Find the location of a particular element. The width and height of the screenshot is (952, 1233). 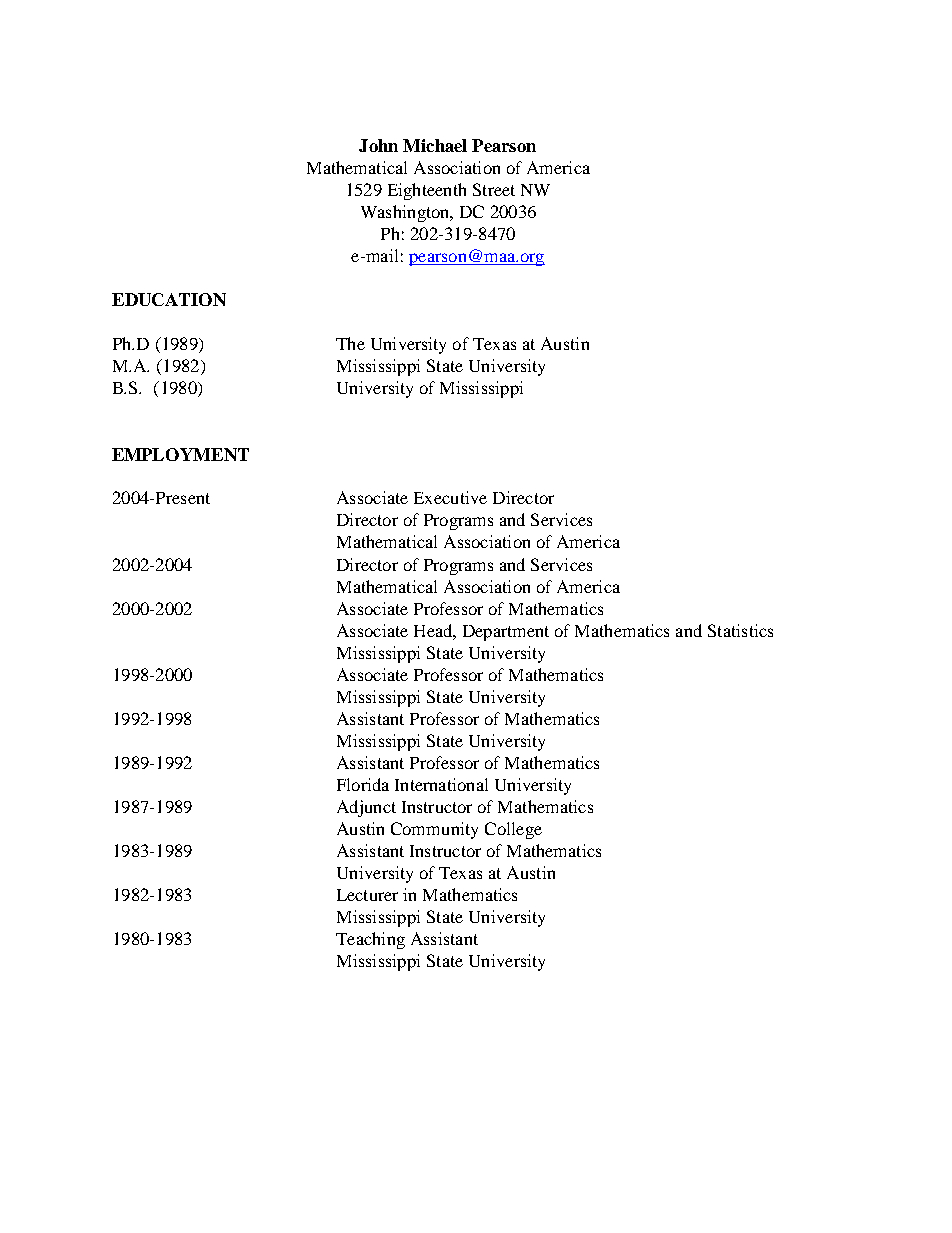

Michael is located at coordinates (435, 145).
